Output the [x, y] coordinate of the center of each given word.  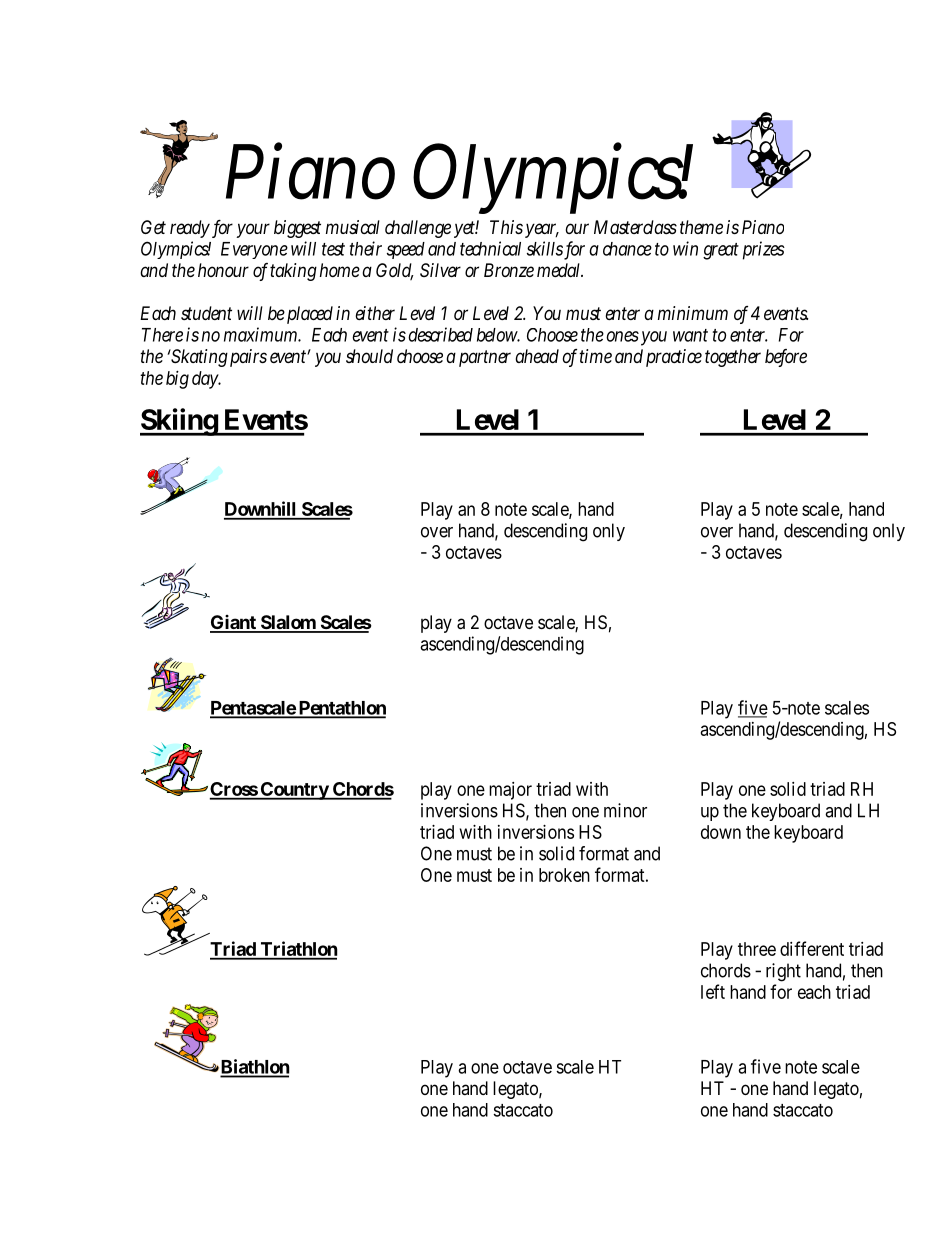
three [757, 949]
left [713, 991]
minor [625, 810]
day [206, 380]
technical [490, 248]
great [721, 251]
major [510, 791]
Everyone [254, 250]
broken [564, 875]
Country [294, 791]
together [733, 358]
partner [485, 358]
